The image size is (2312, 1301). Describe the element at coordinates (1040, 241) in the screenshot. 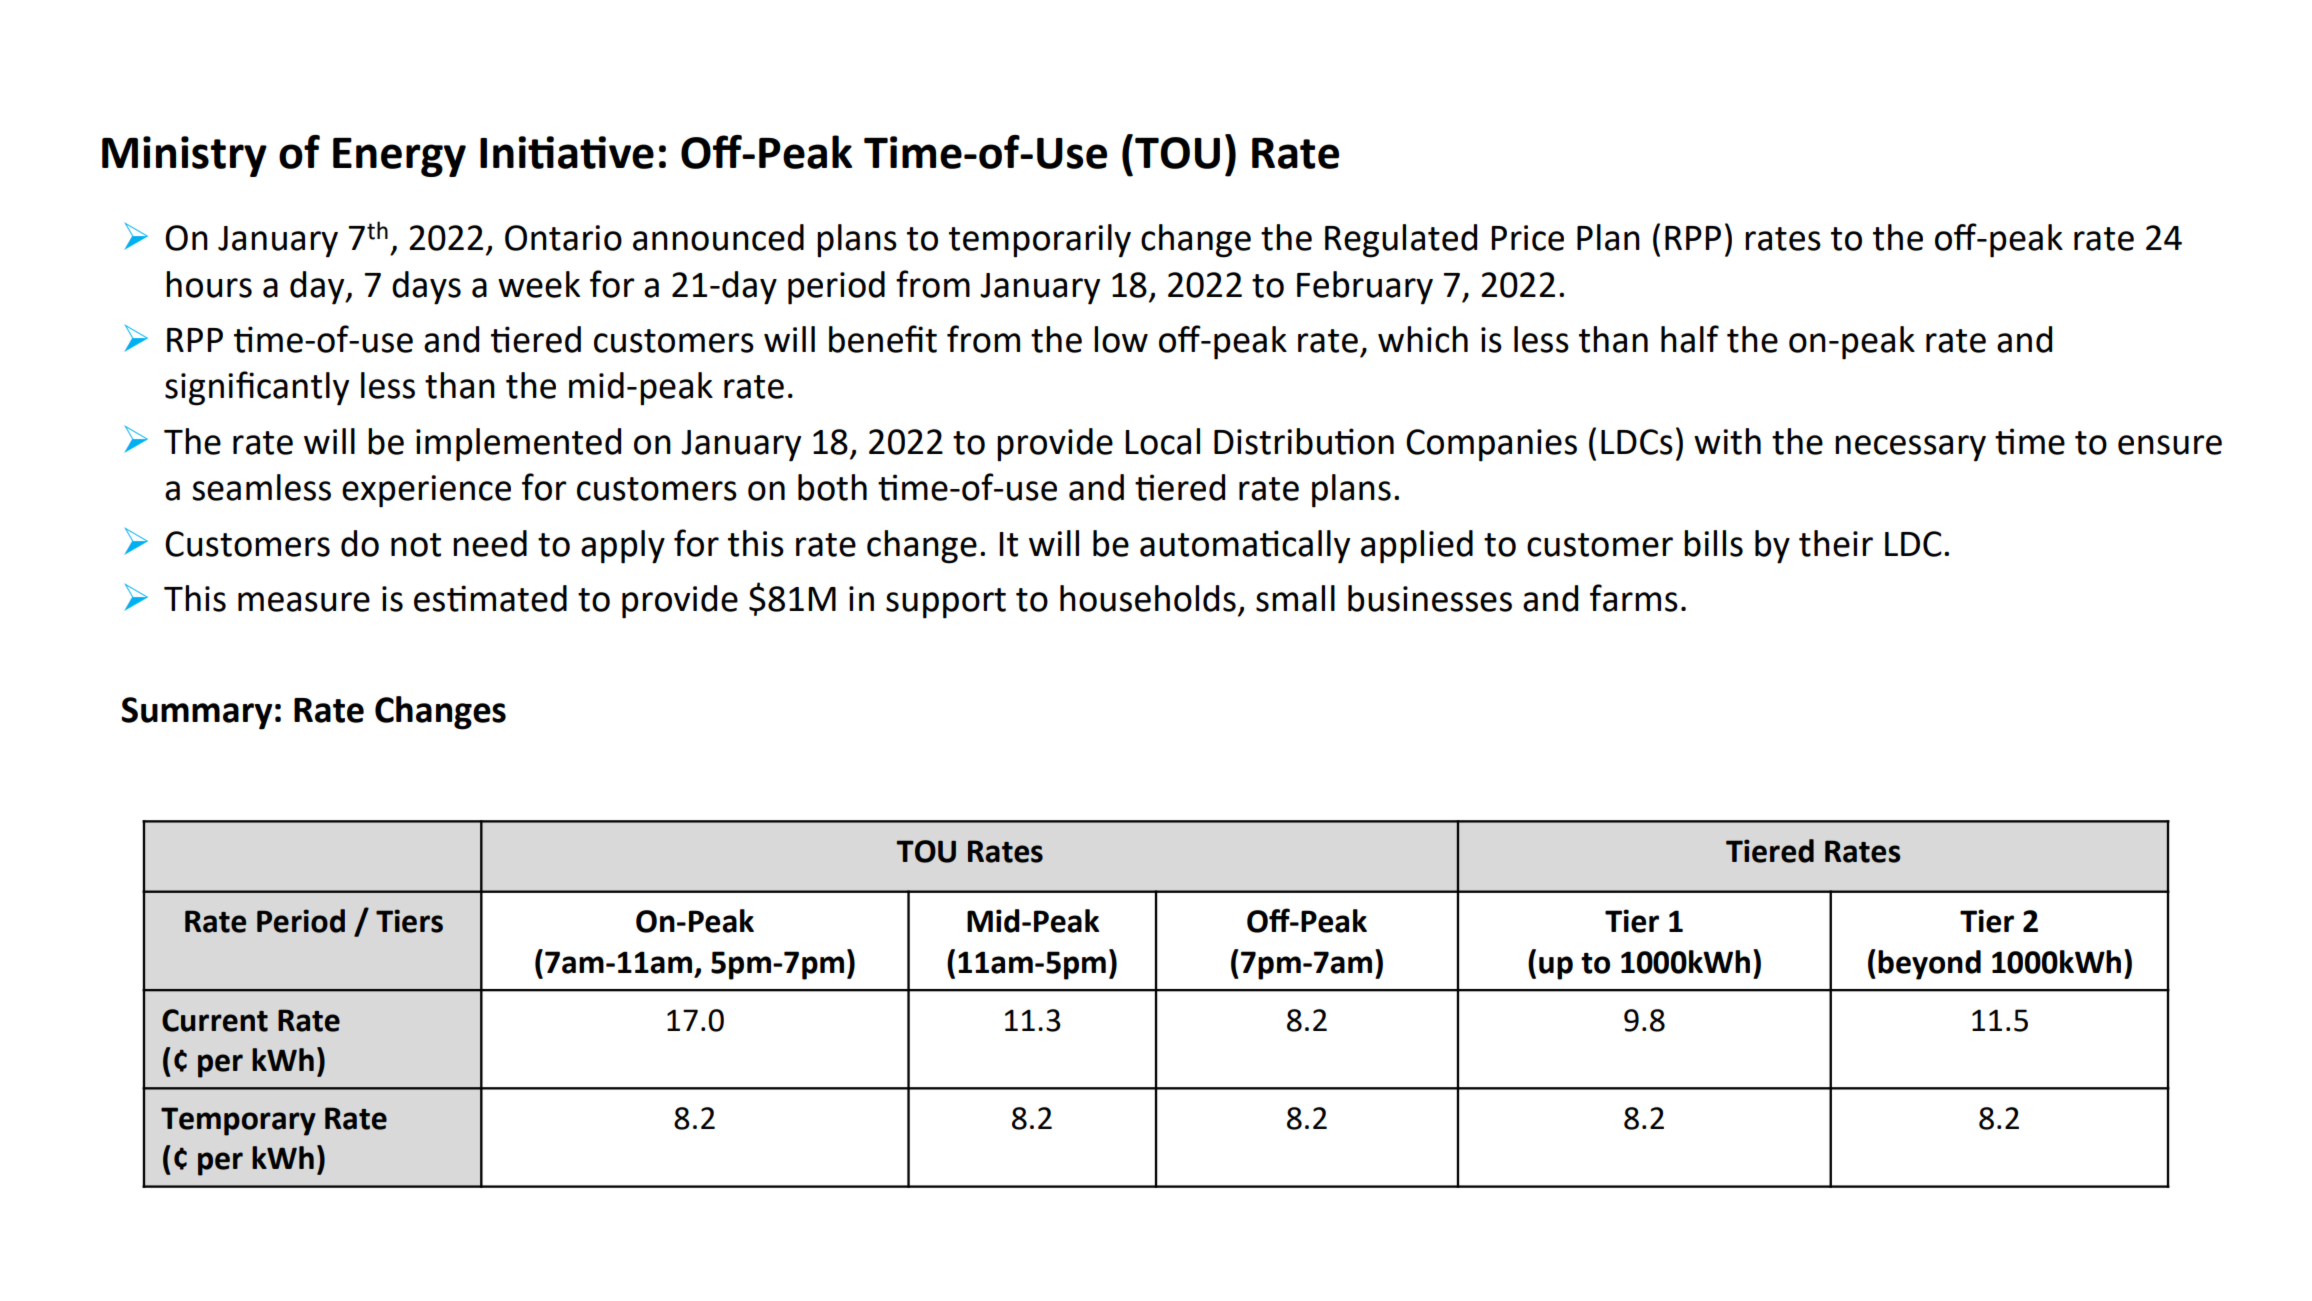

I see `temporarily` at that location.
